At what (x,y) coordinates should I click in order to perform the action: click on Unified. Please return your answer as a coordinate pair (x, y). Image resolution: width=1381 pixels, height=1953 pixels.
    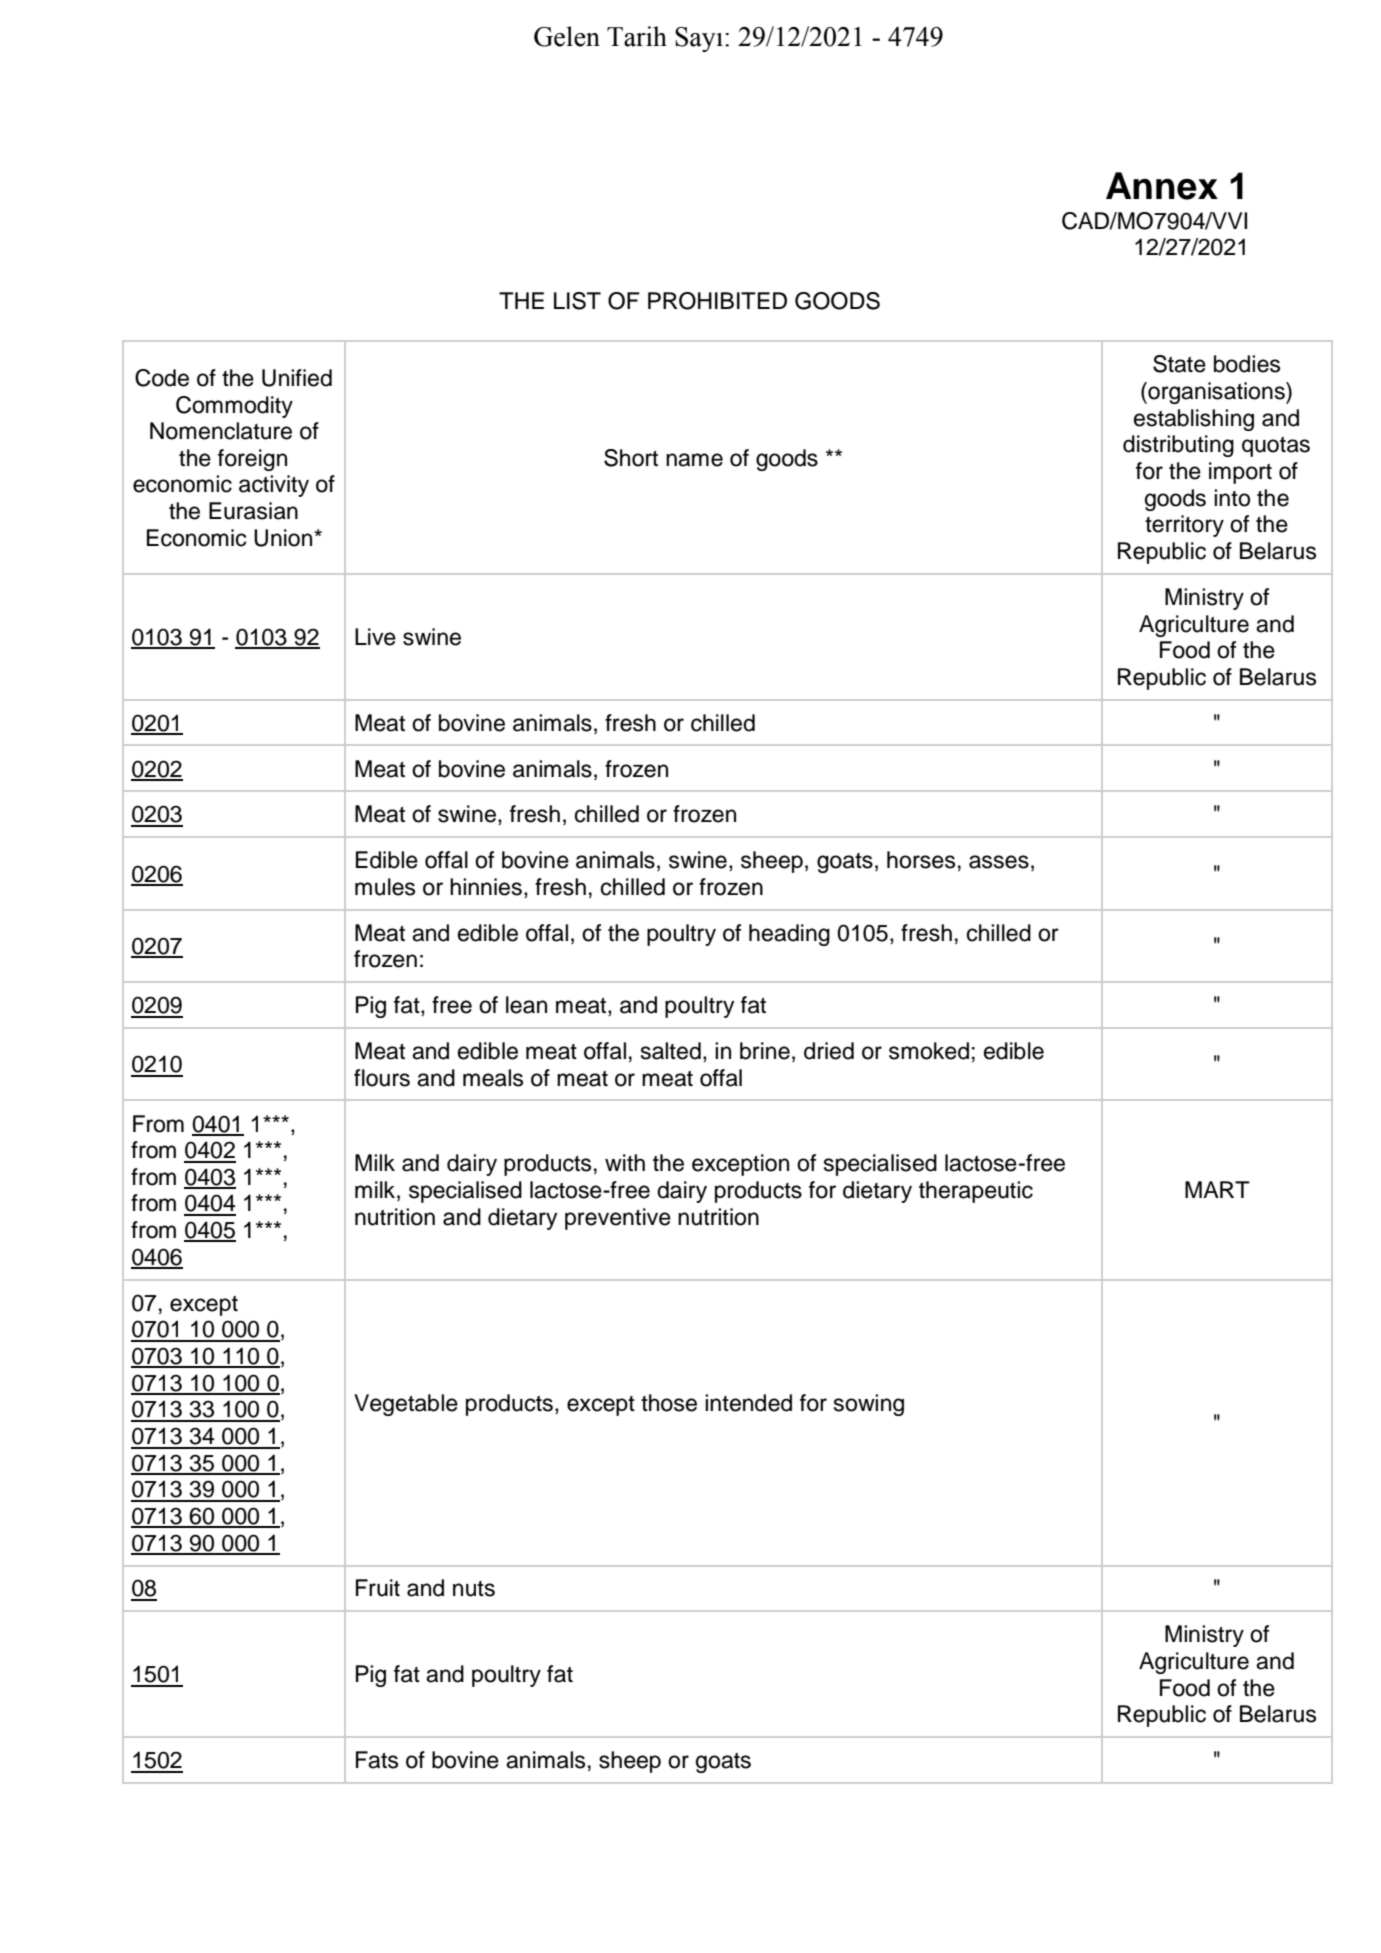
    Looking at the image, I should click on (297, 378).
